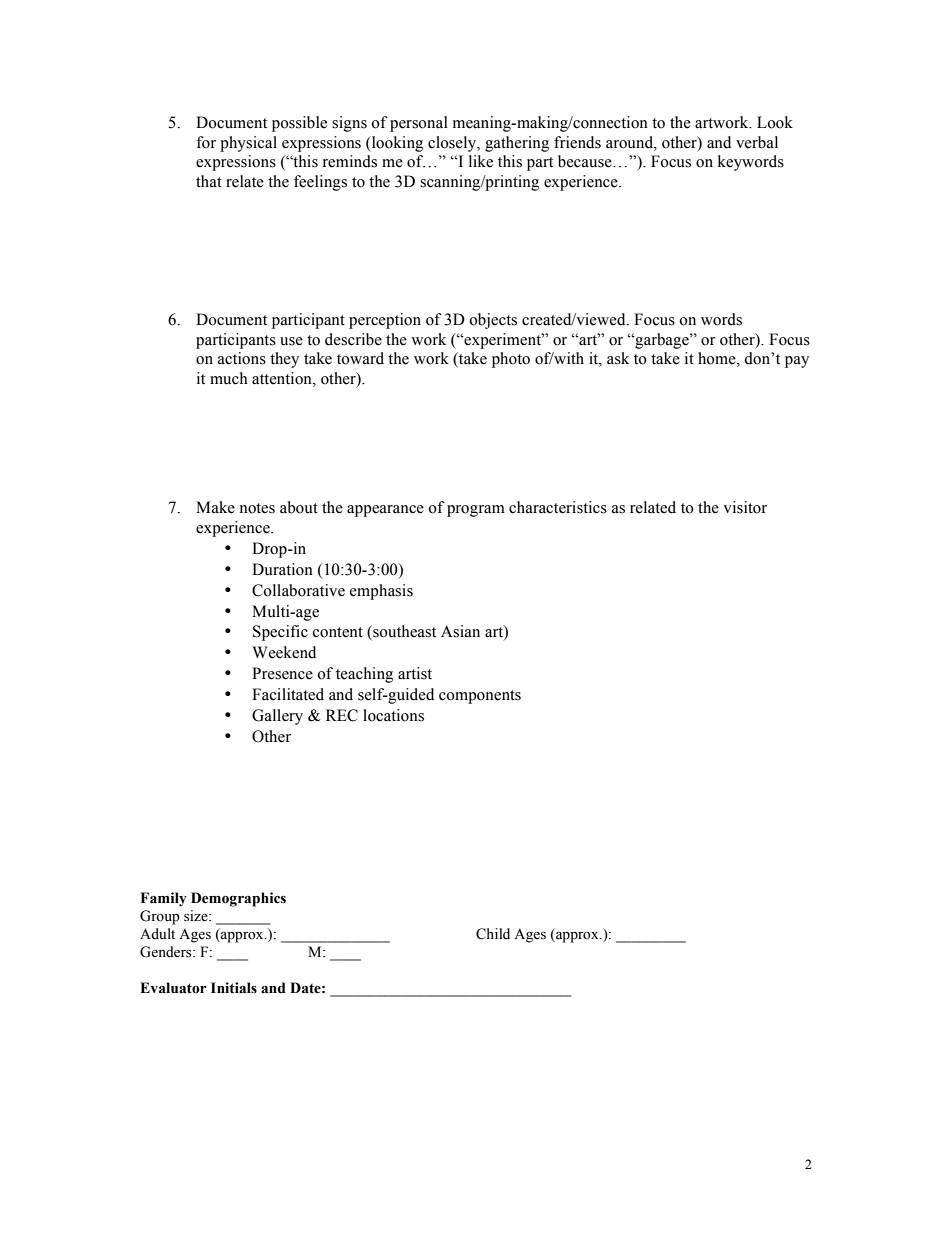 Image resolution: width=952 pixels, height=1233 pixels. What do you see at coordinates (797, 362) in the document?
I see `pay` at bounding box center [797, 362].
